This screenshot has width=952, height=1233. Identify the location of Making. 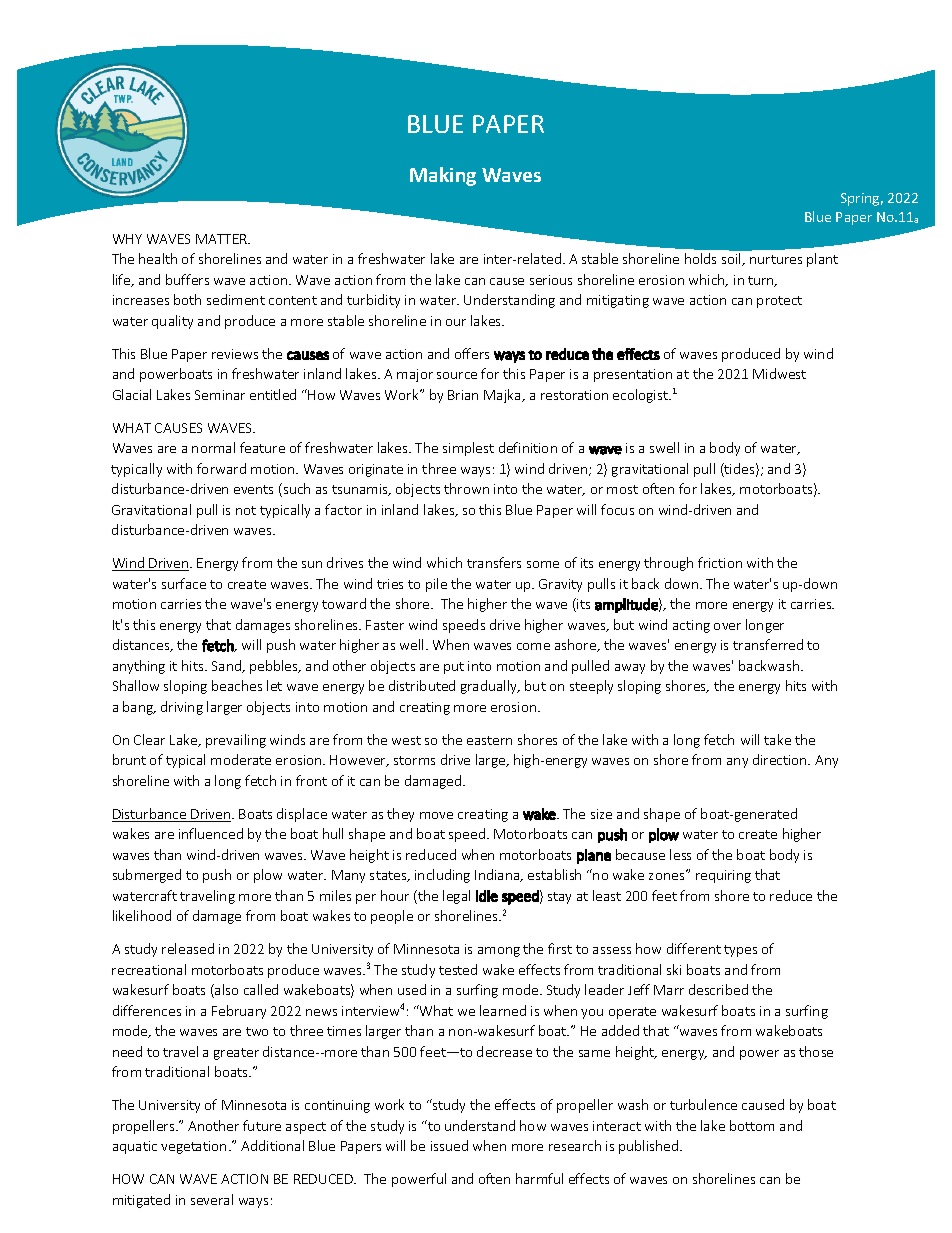
(443, 176).
